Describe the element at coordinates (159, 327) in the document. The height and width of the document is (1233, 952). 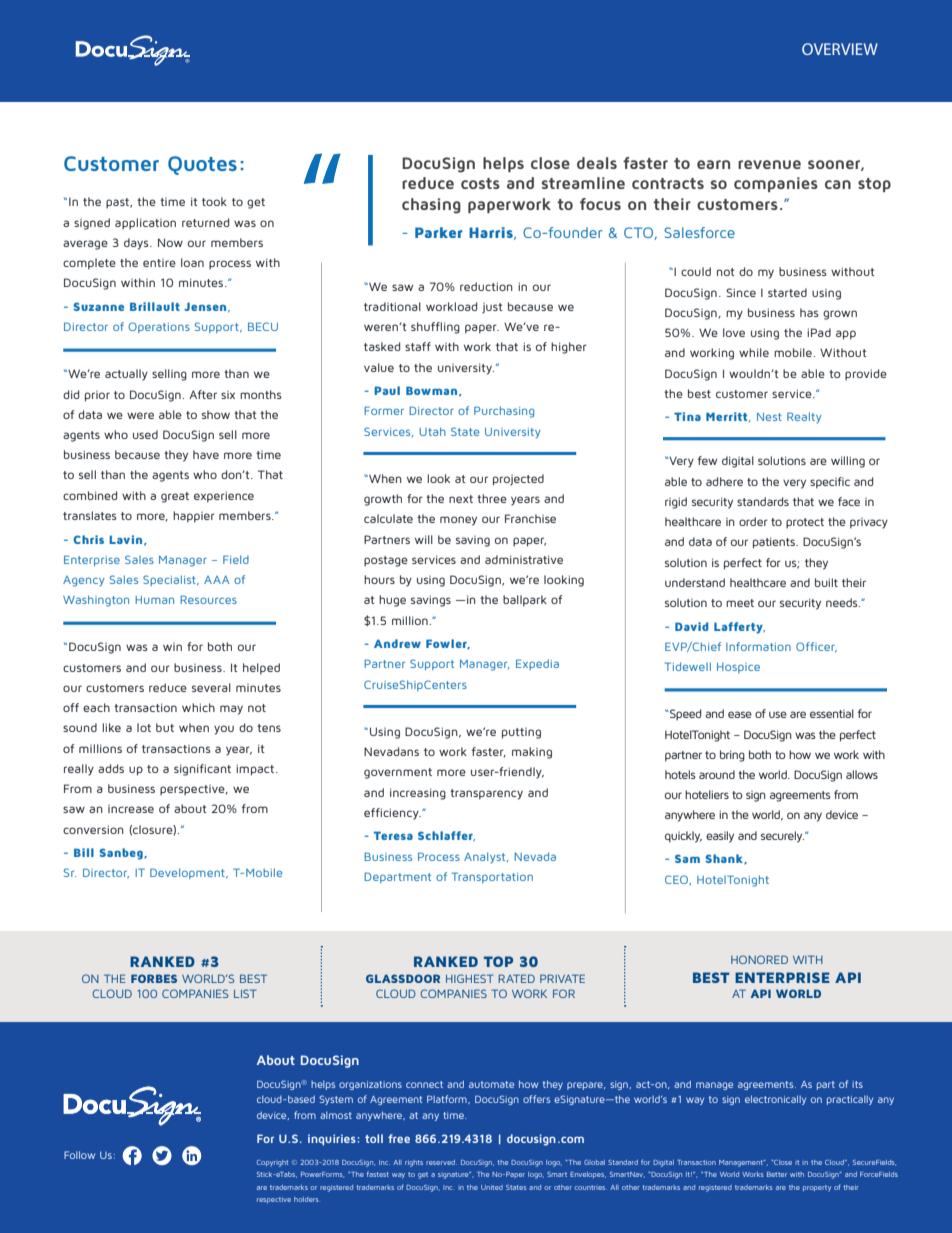
I see `Operations` at that location.
